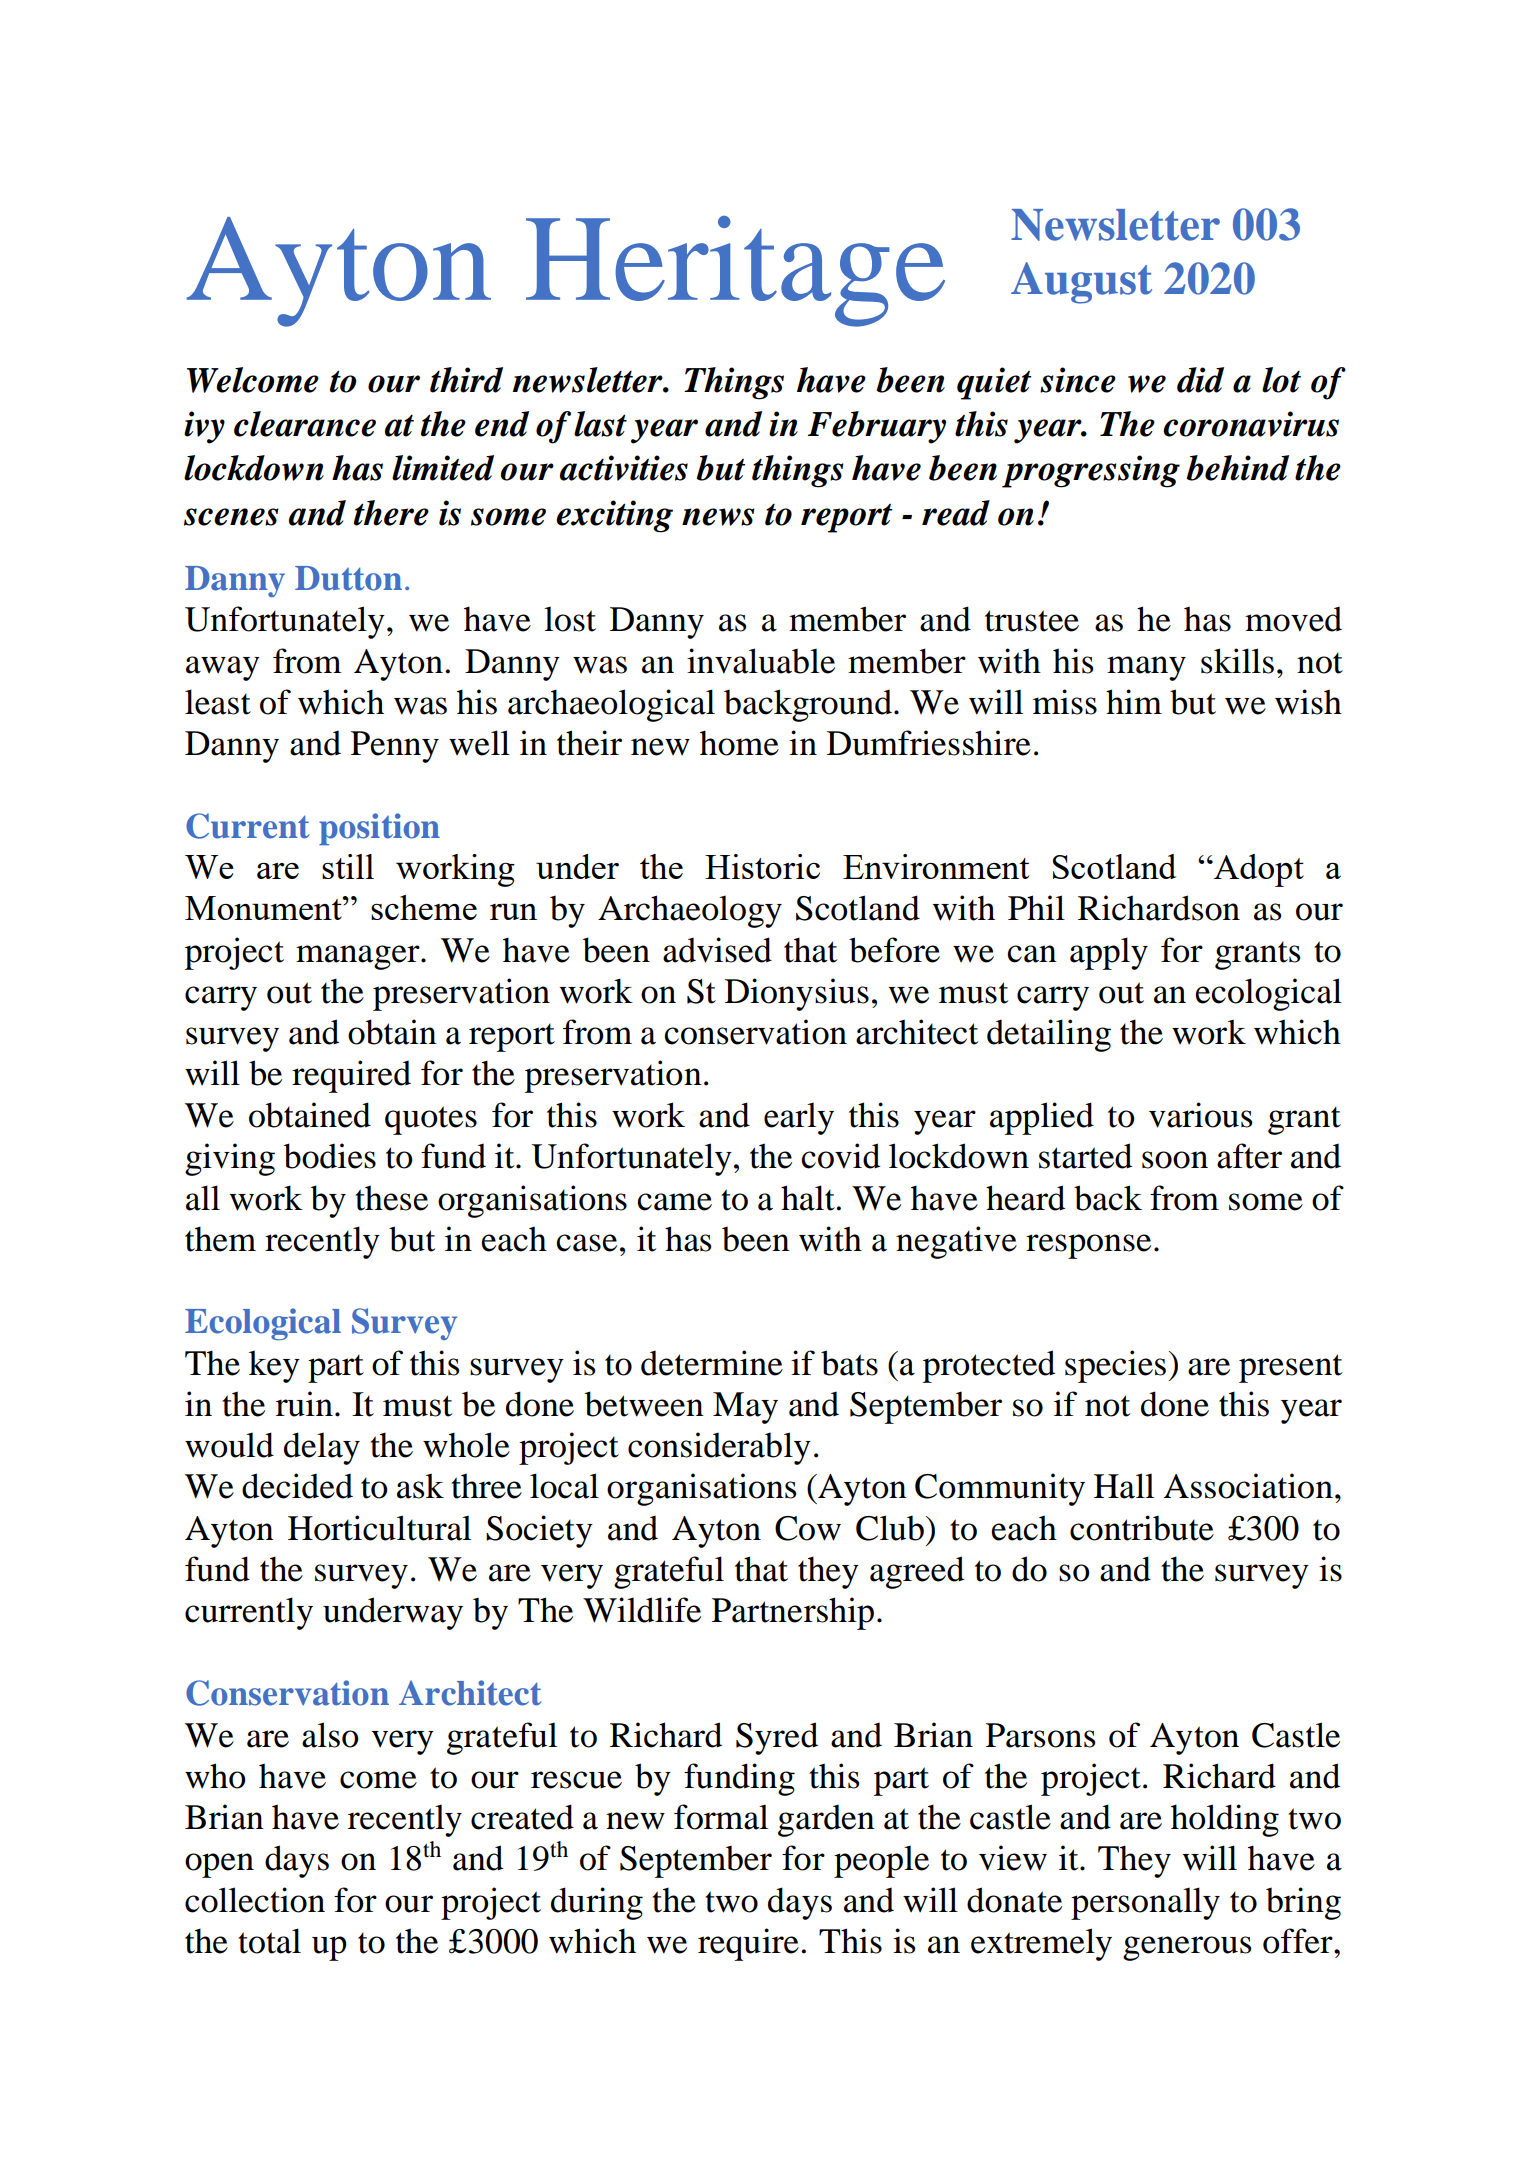 The height and width of the screenshot is (2159, 1527). Describe the element at coordinates (712, 1363) in the screenshot. I see `determine` at that location.
